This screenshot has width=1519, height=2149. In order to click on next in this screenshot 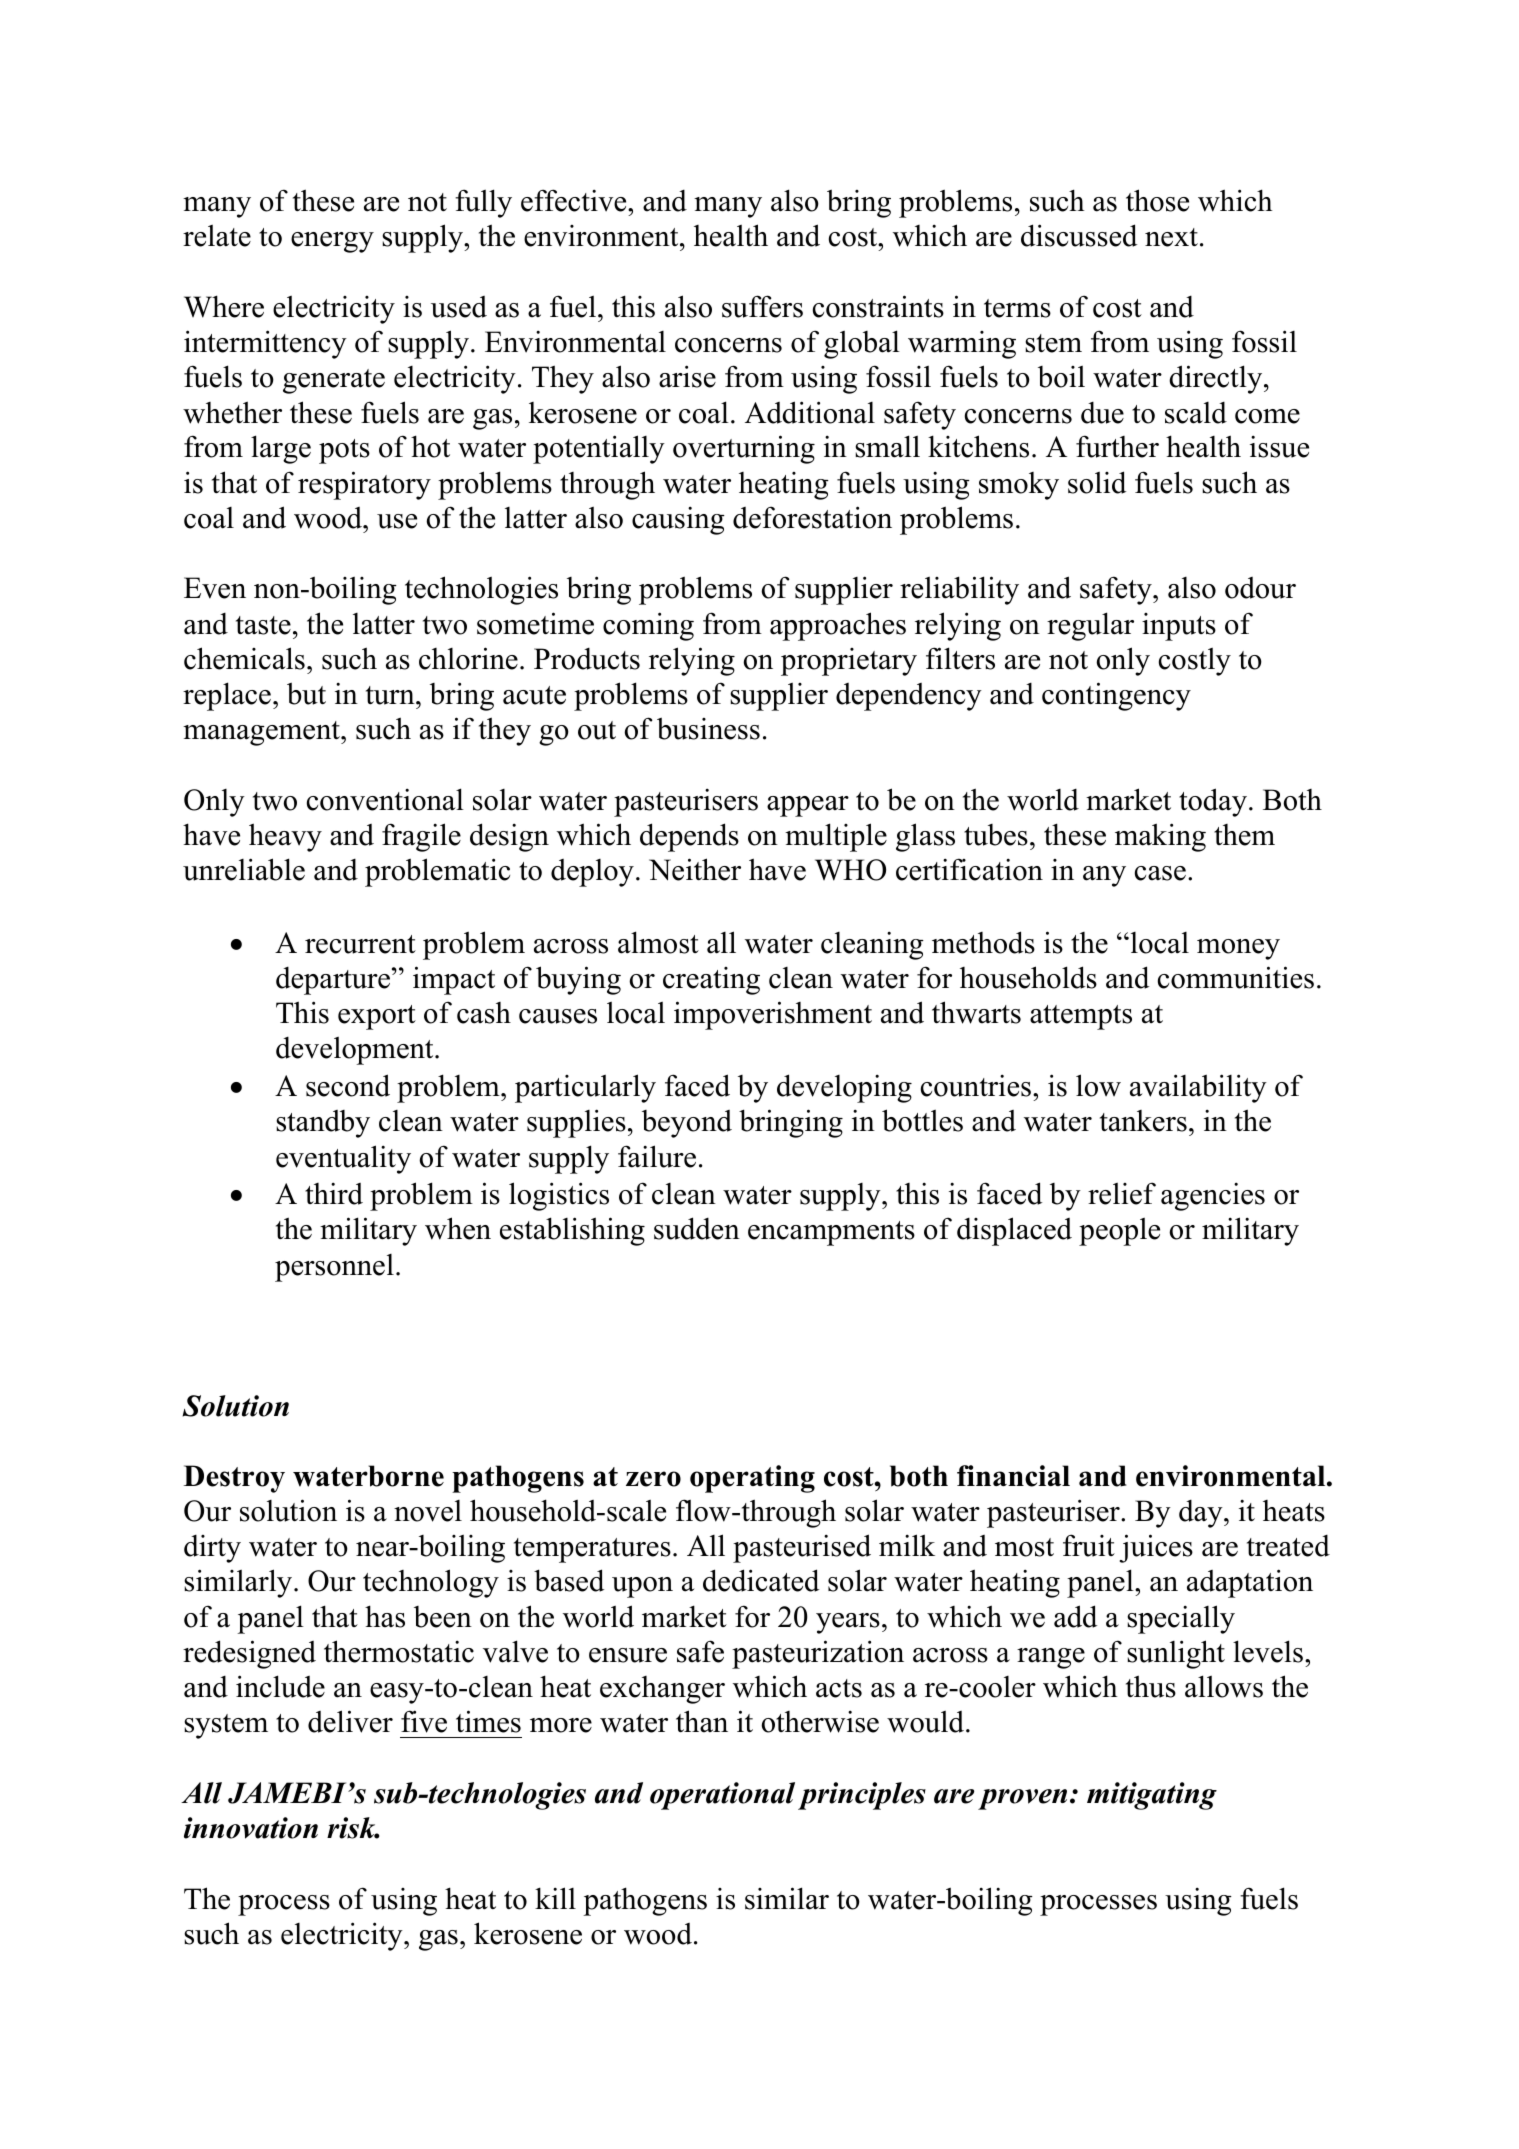, I will do `click(1171, 237)`.
